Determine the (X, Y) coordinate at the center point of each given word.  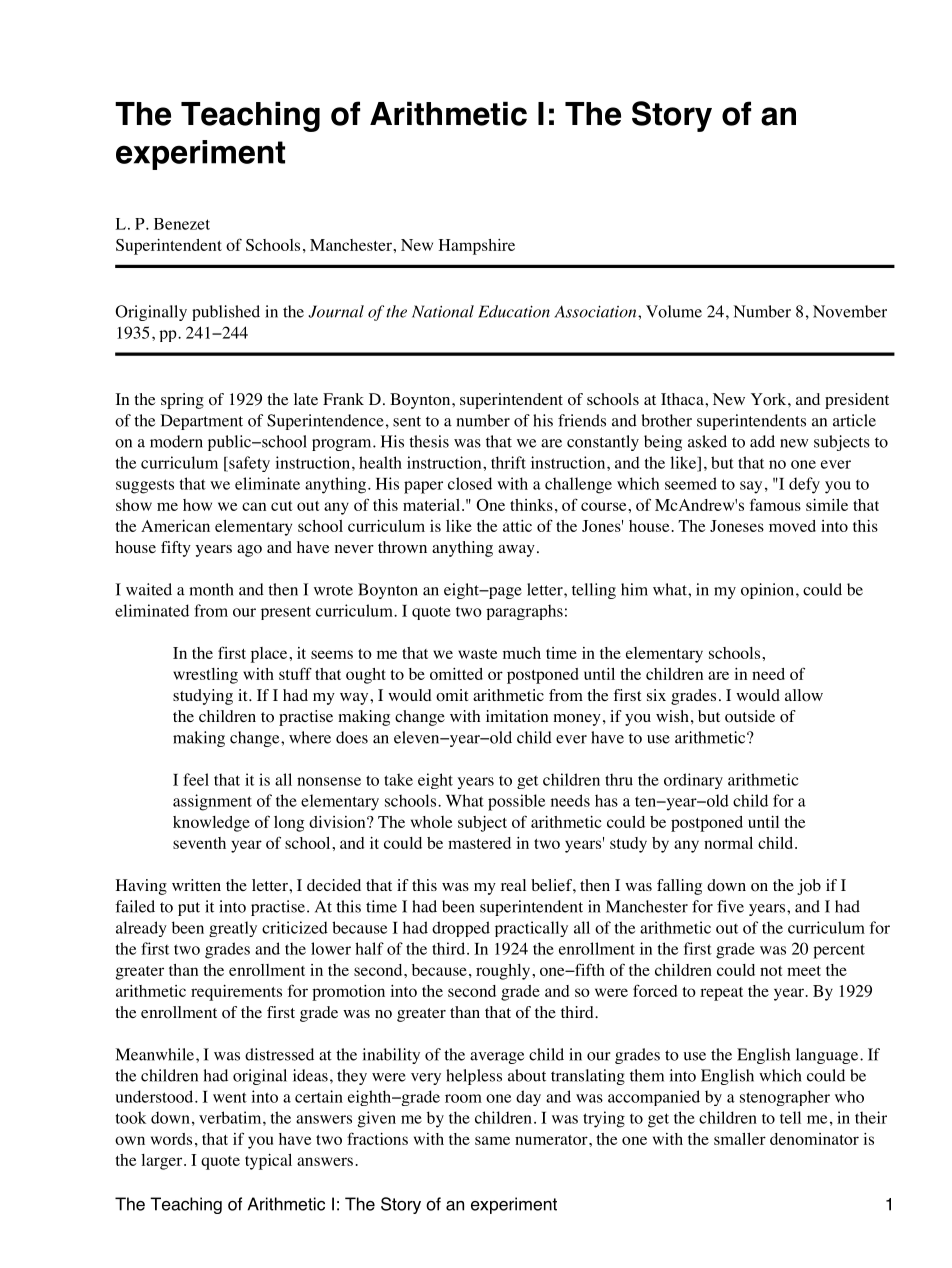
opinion (769, 591)
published (226, 313)
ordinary (693, 781)
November (850, 311)
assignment (212, 802)
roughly (504, 972)
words (171, 1139)
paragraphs (524, 612)
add (762, 441)
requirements (236, 993)
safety (248, 464)
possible (516, 802)
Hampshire (477, 247)
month (211, 589)
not (771, 971)
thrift (508, 462)
